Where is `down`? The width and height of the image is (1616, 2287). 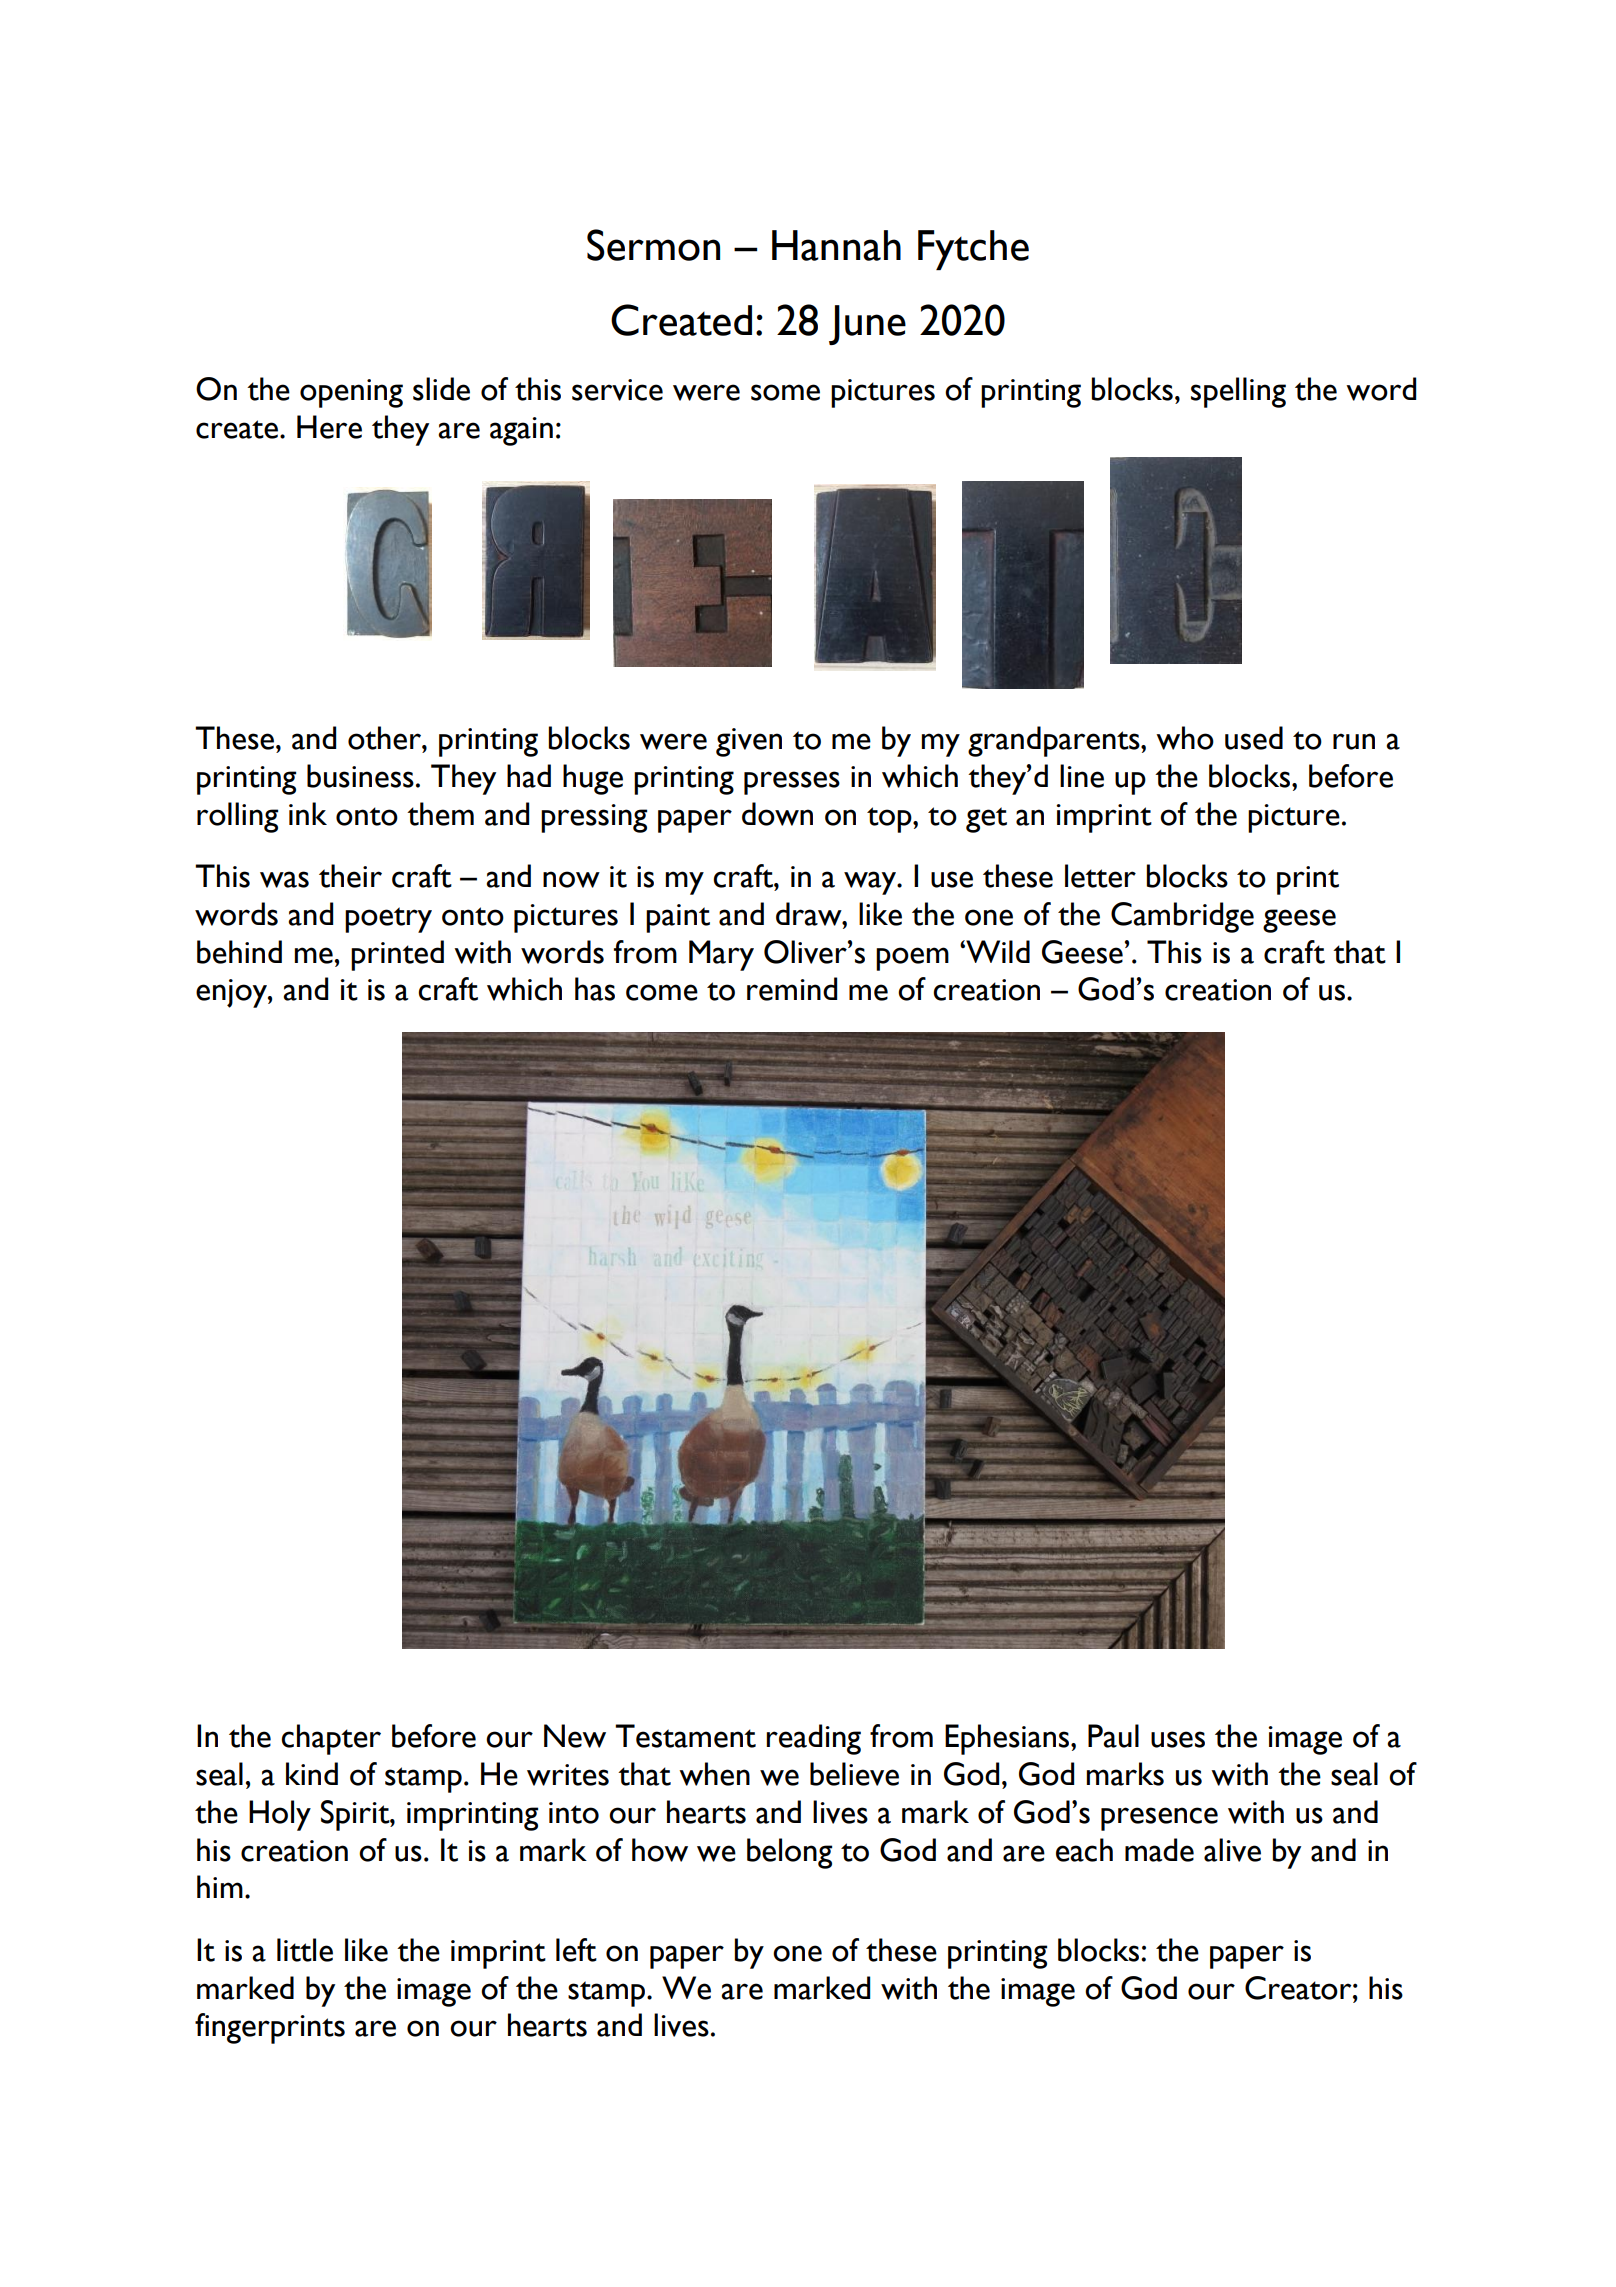 down is located at coordinates (777, 814).
